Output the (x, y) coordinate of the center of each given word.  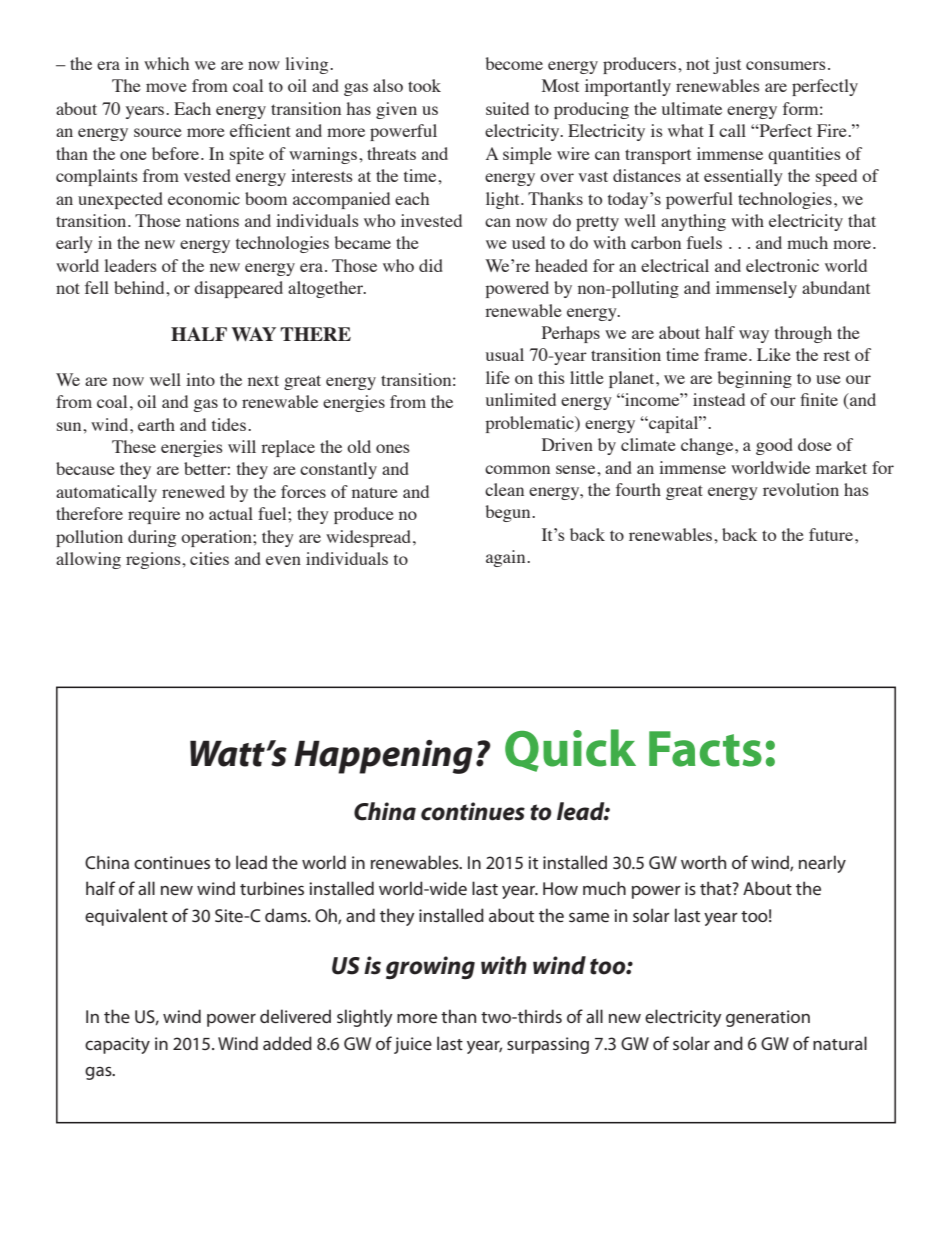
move (166, 87)
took (424, 85)
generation (768, 1018)
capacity (117, 1045)
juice (413, 1045)
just (727, 65)
